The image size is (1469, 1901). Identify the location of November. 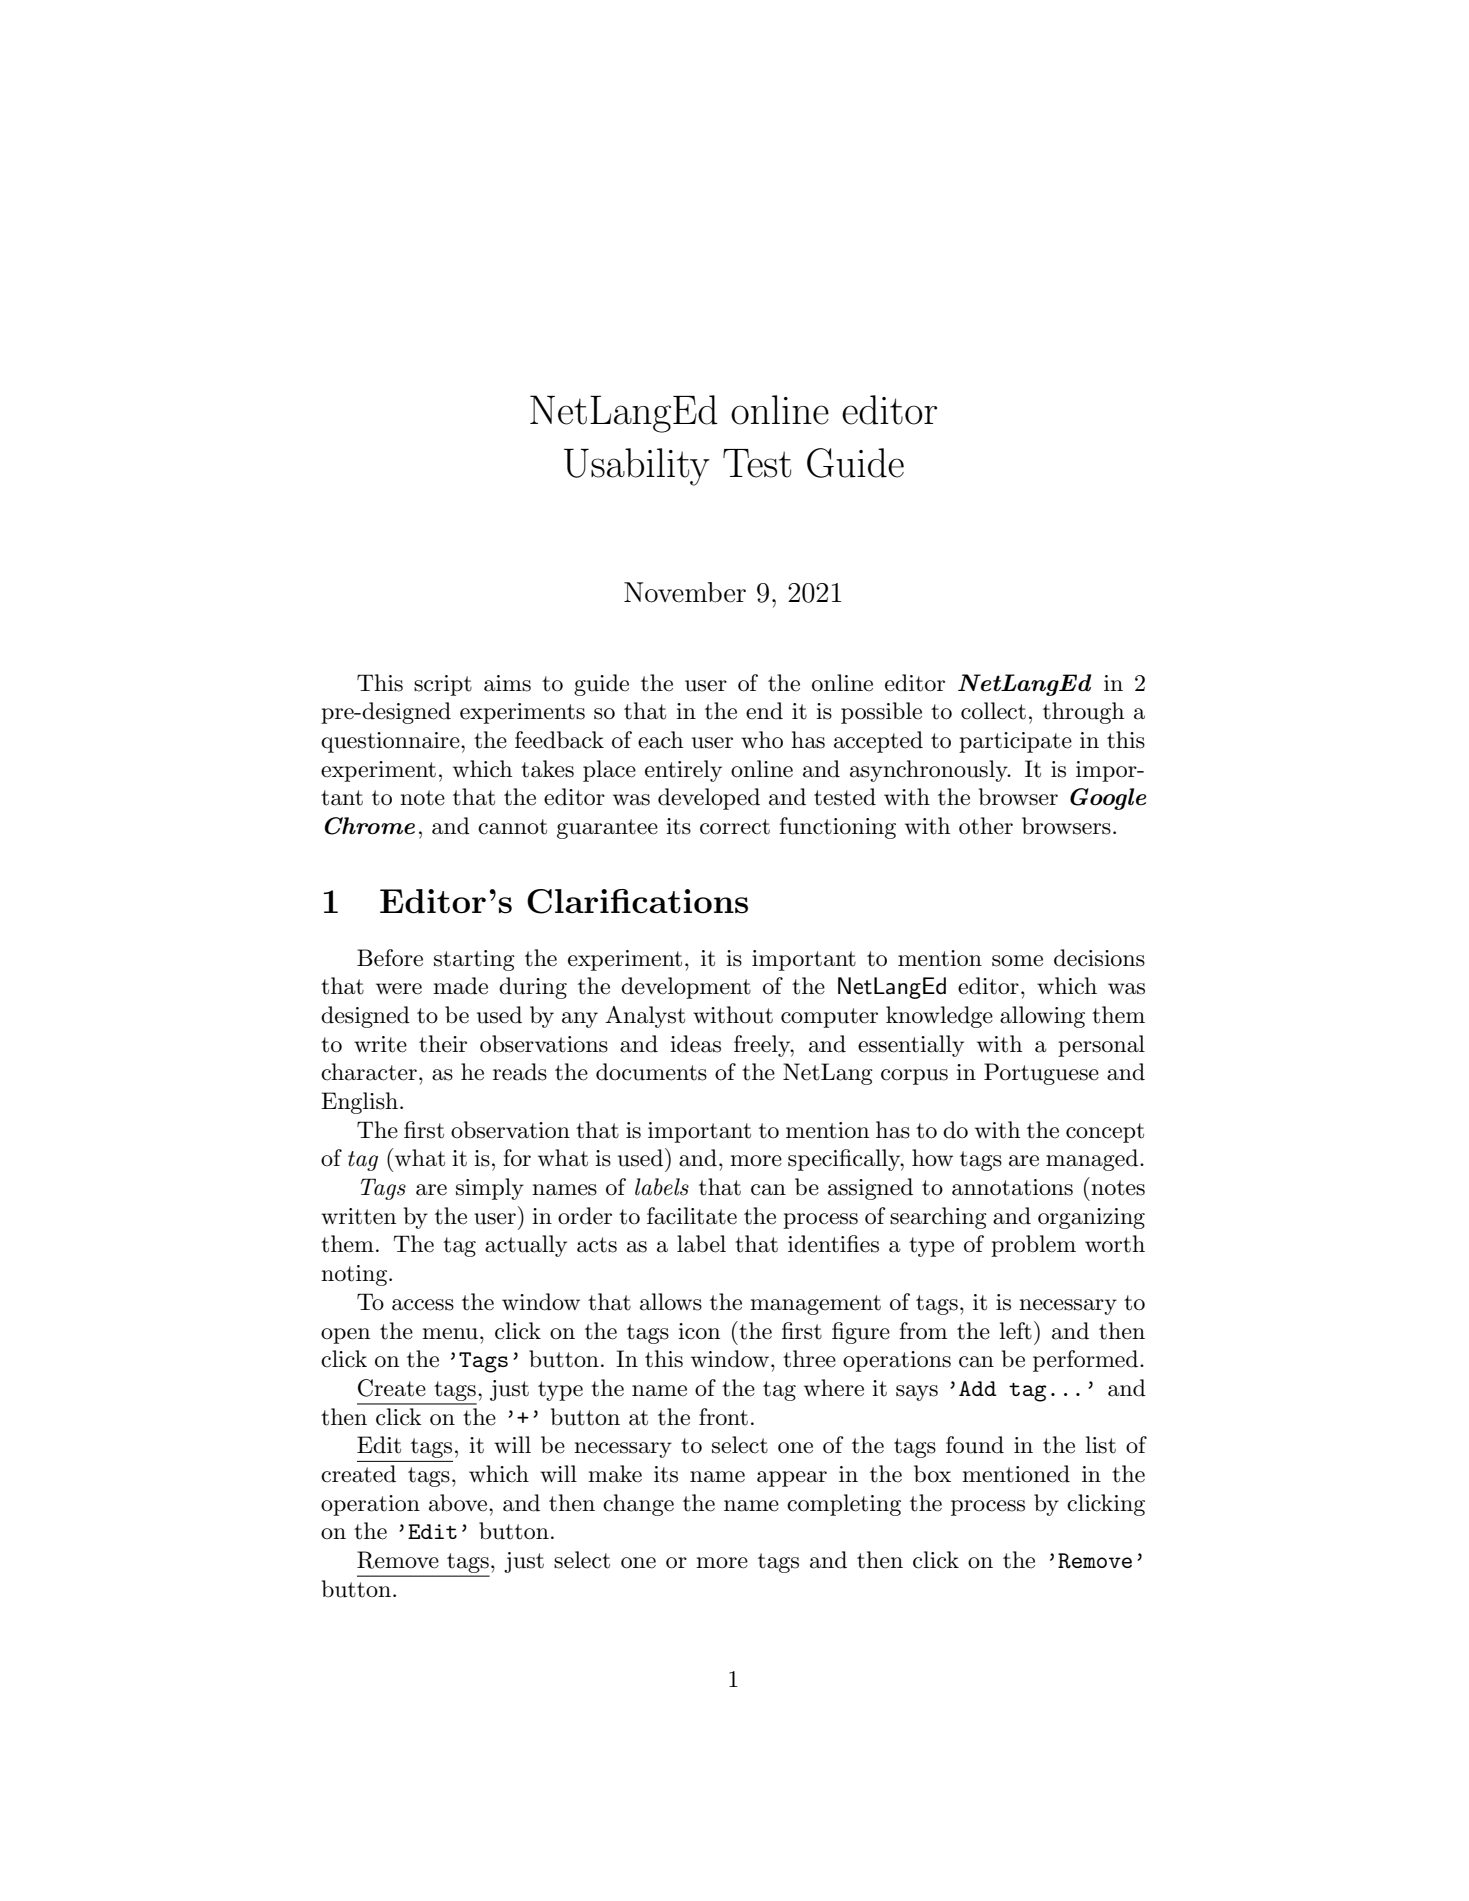
(685, 592).
